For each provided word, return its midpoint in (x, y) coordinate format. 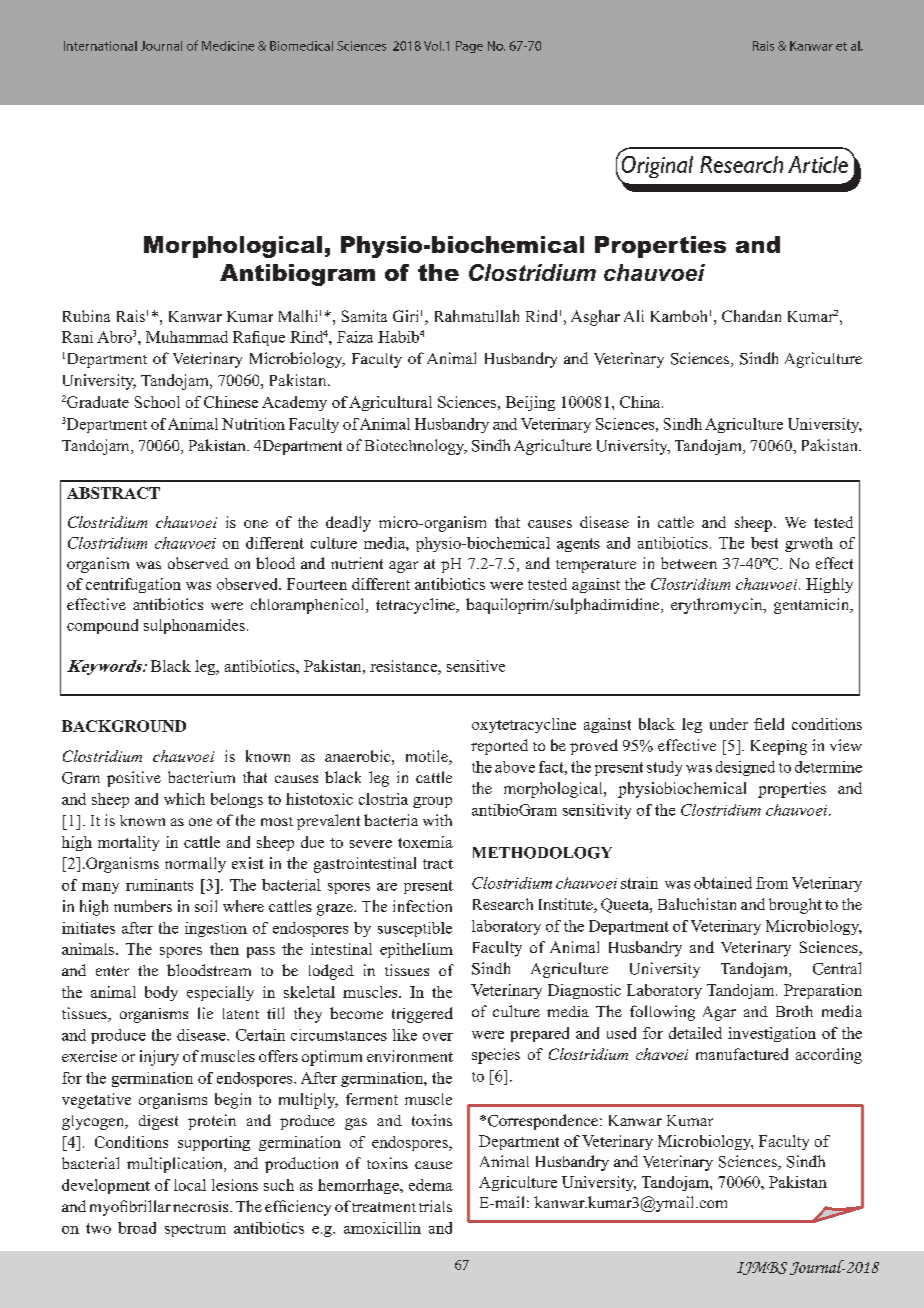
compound (102, 626)
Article (818, 164)
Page (469, 47)
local (190, 1185)
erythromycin (718, 606)
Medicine (228, 46)
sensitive (476, 666)
